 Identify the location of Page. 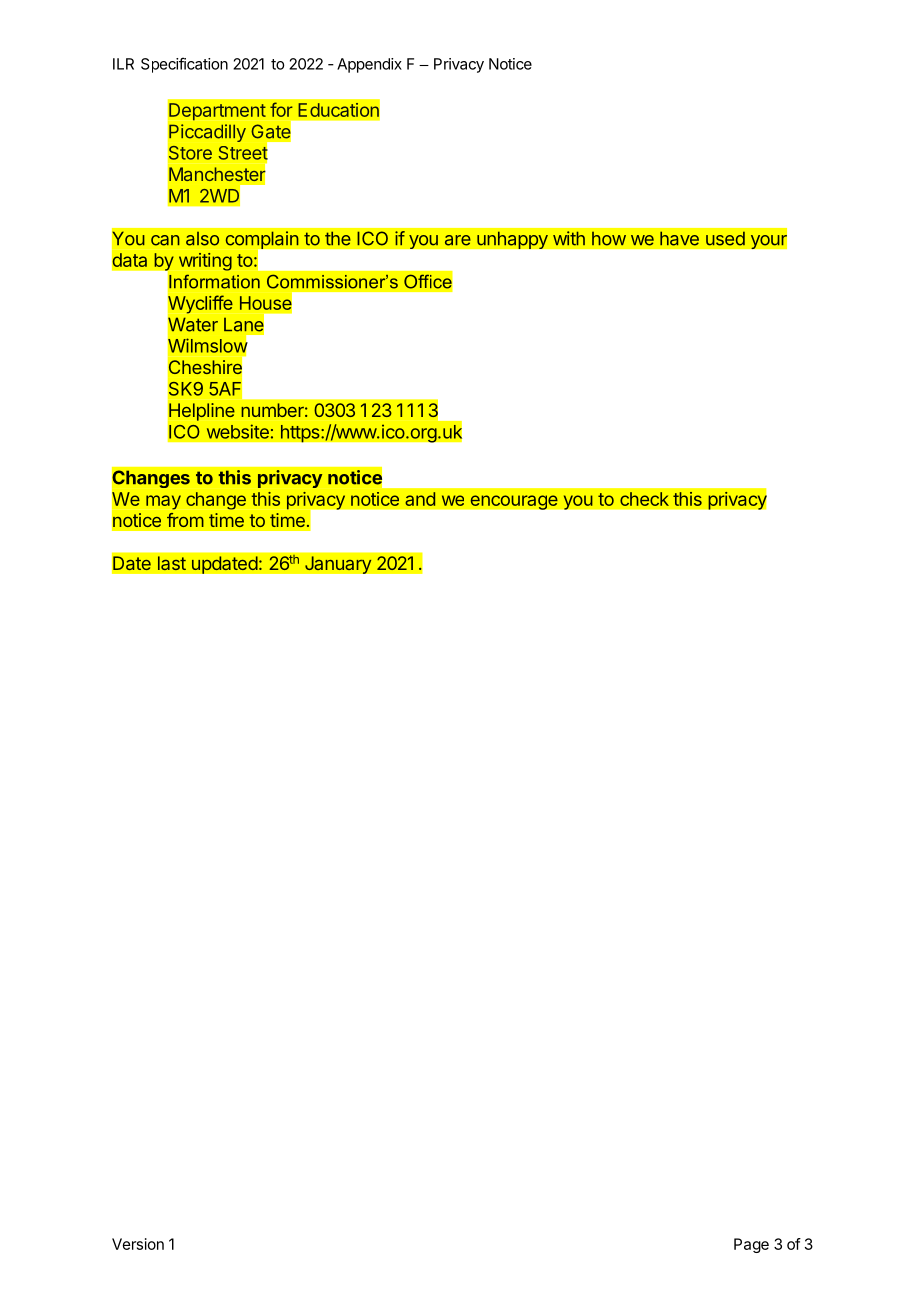
(751, 1245).
